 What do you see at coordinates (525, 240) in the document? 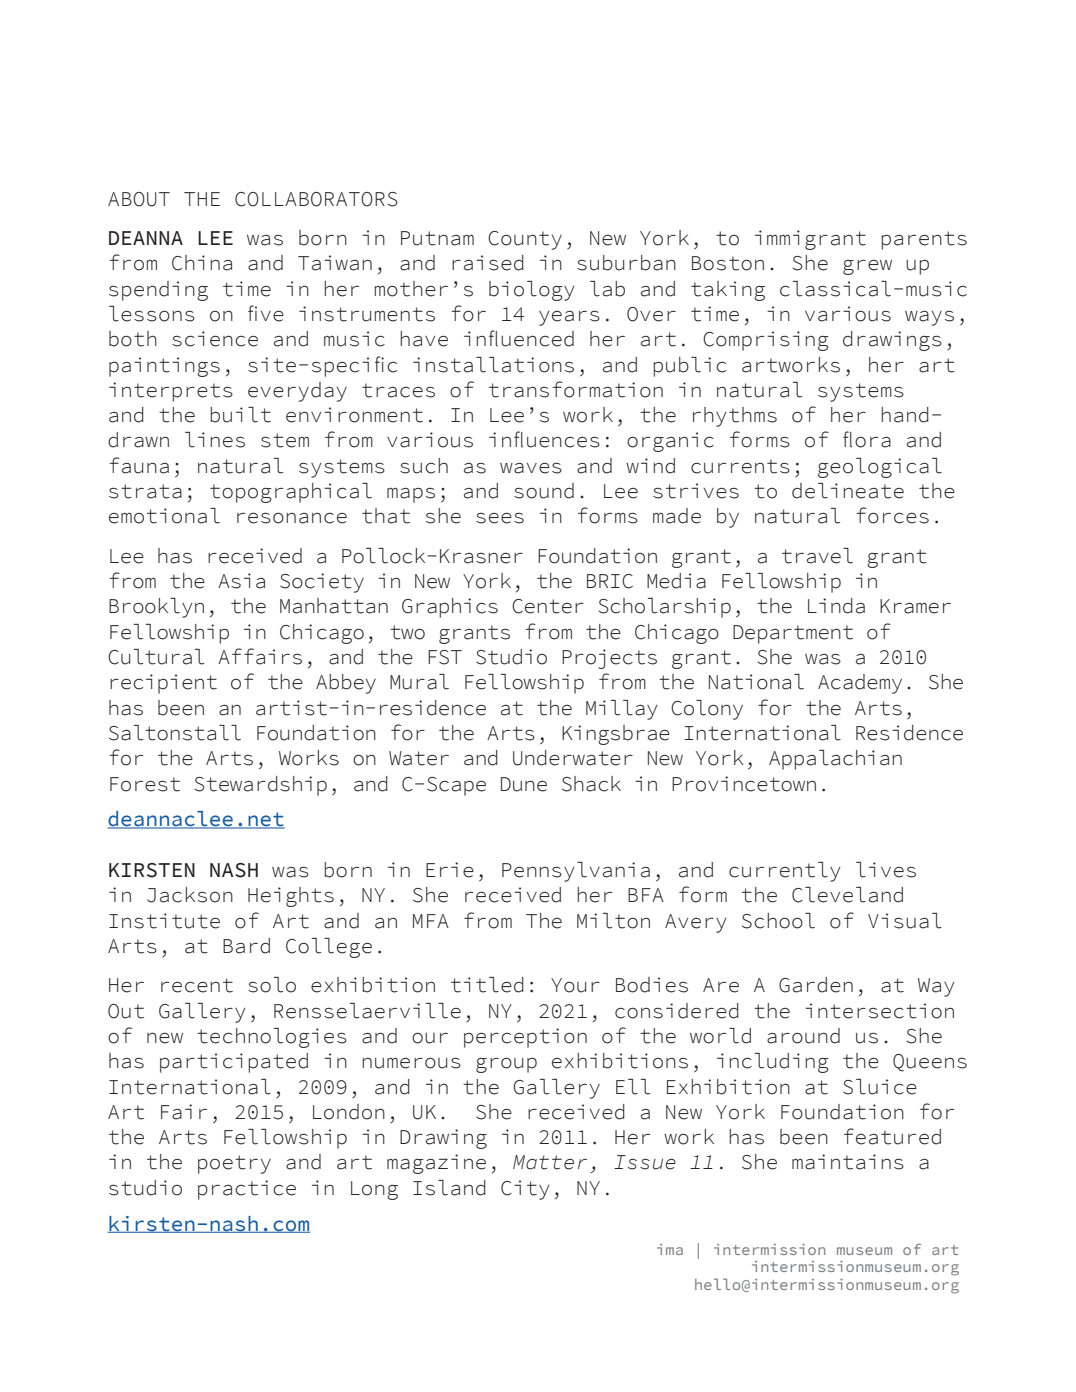
I see `County` at bounding box center [525, 240].
